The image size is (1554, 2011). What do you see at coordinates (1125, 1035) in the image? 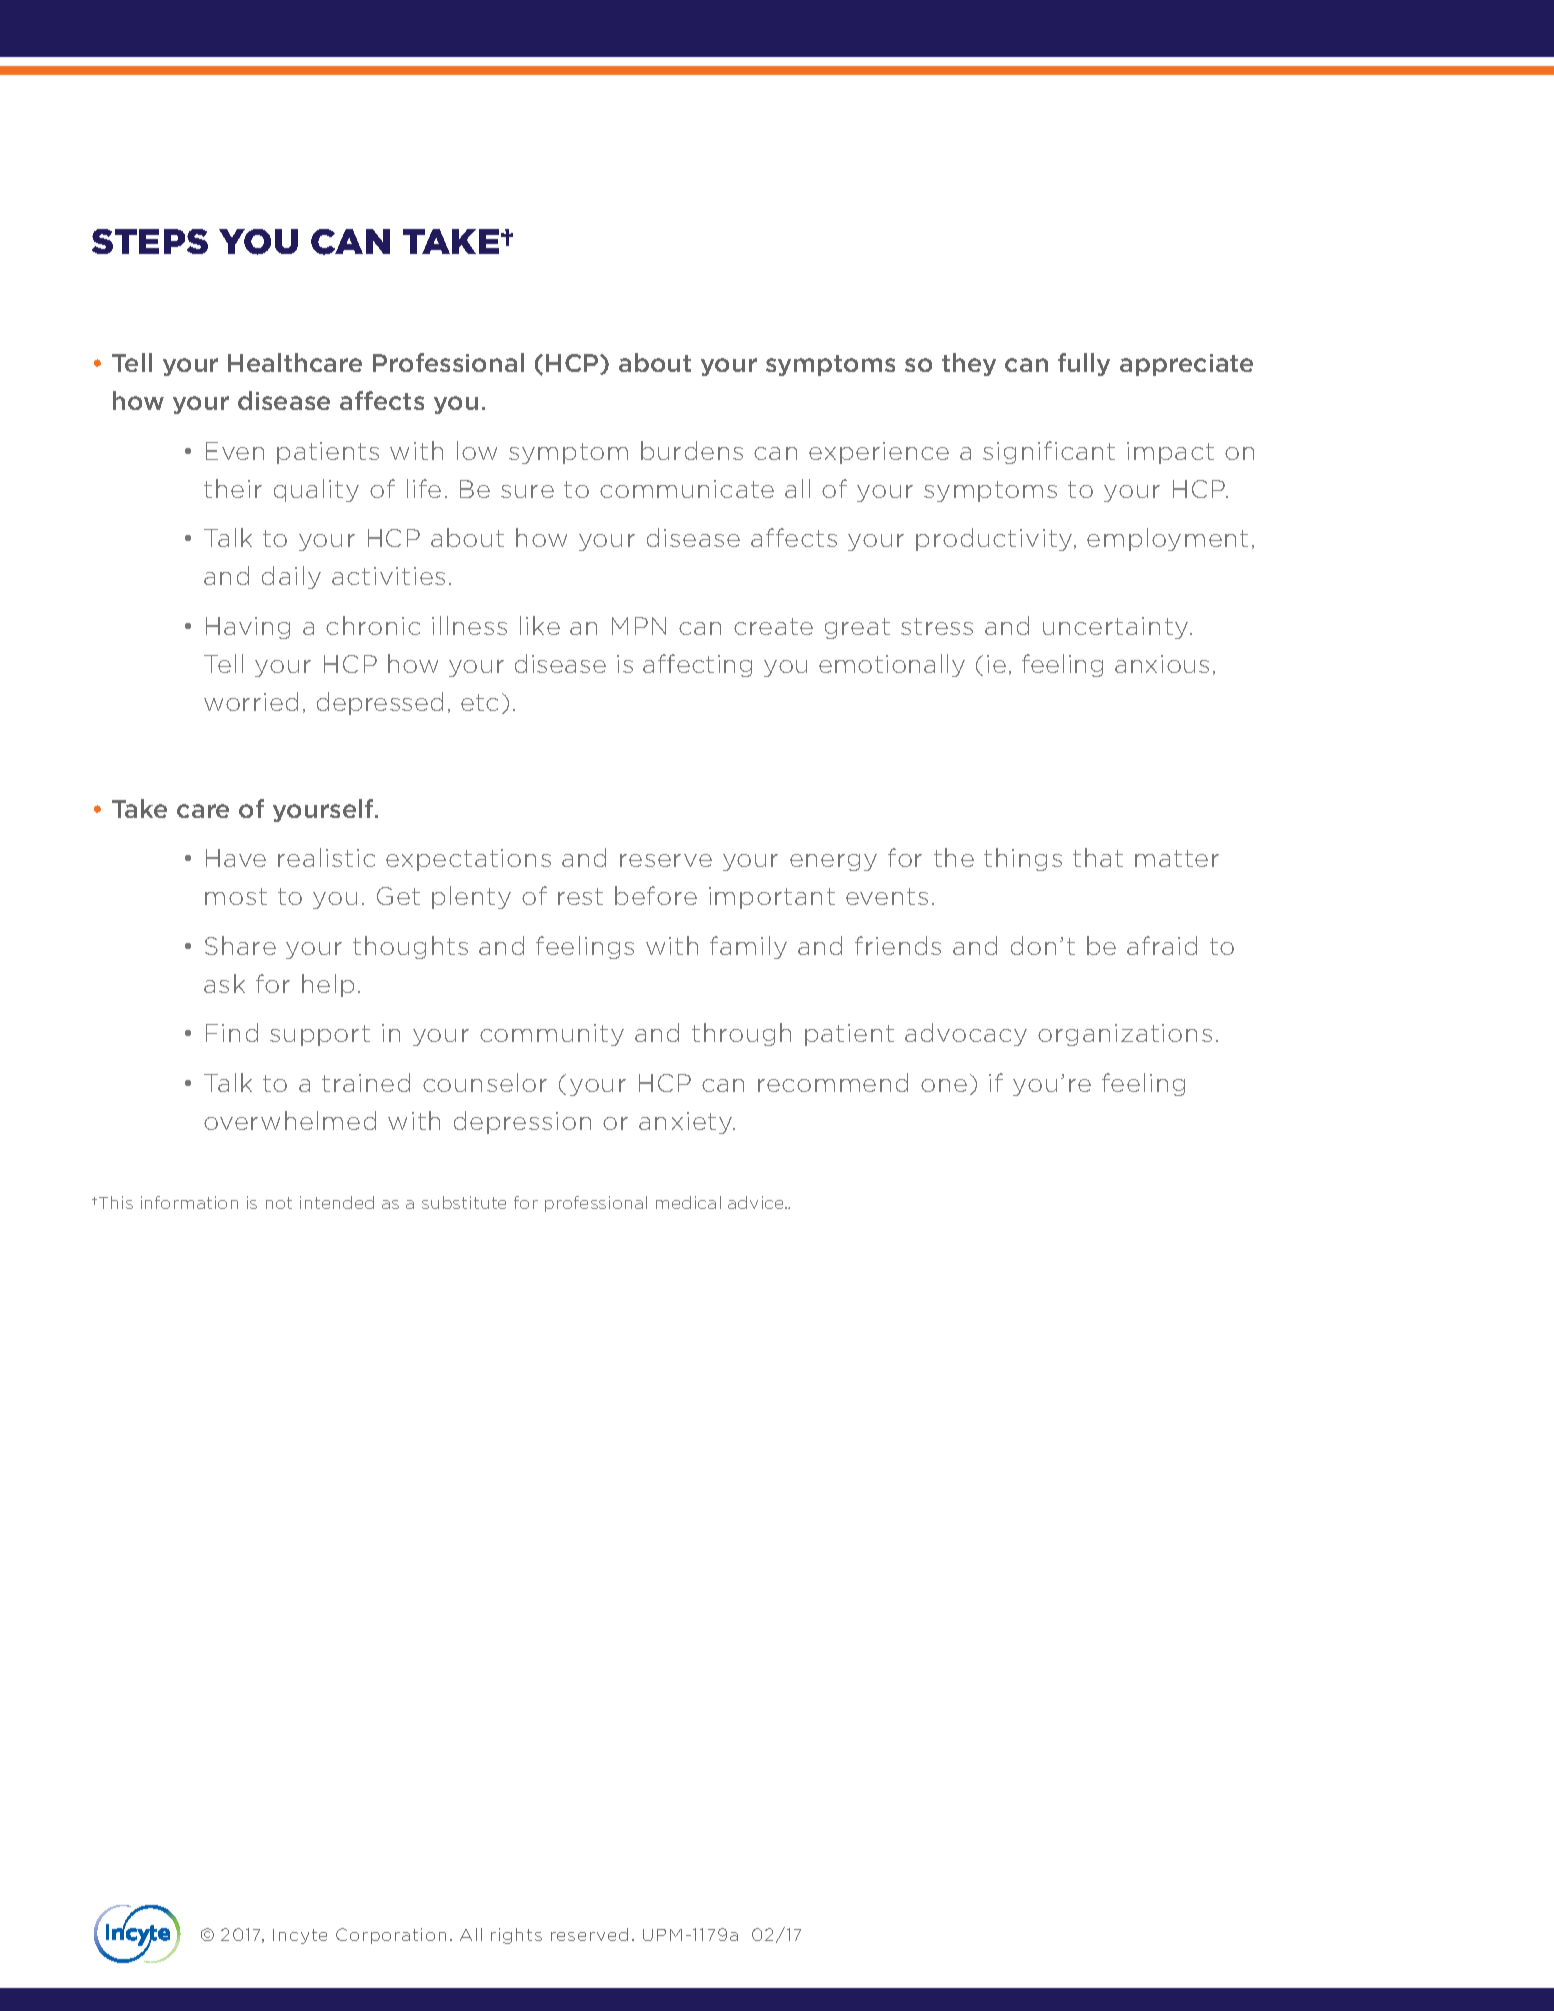
I see `organizations` at bounding box center [1125, 1035].
